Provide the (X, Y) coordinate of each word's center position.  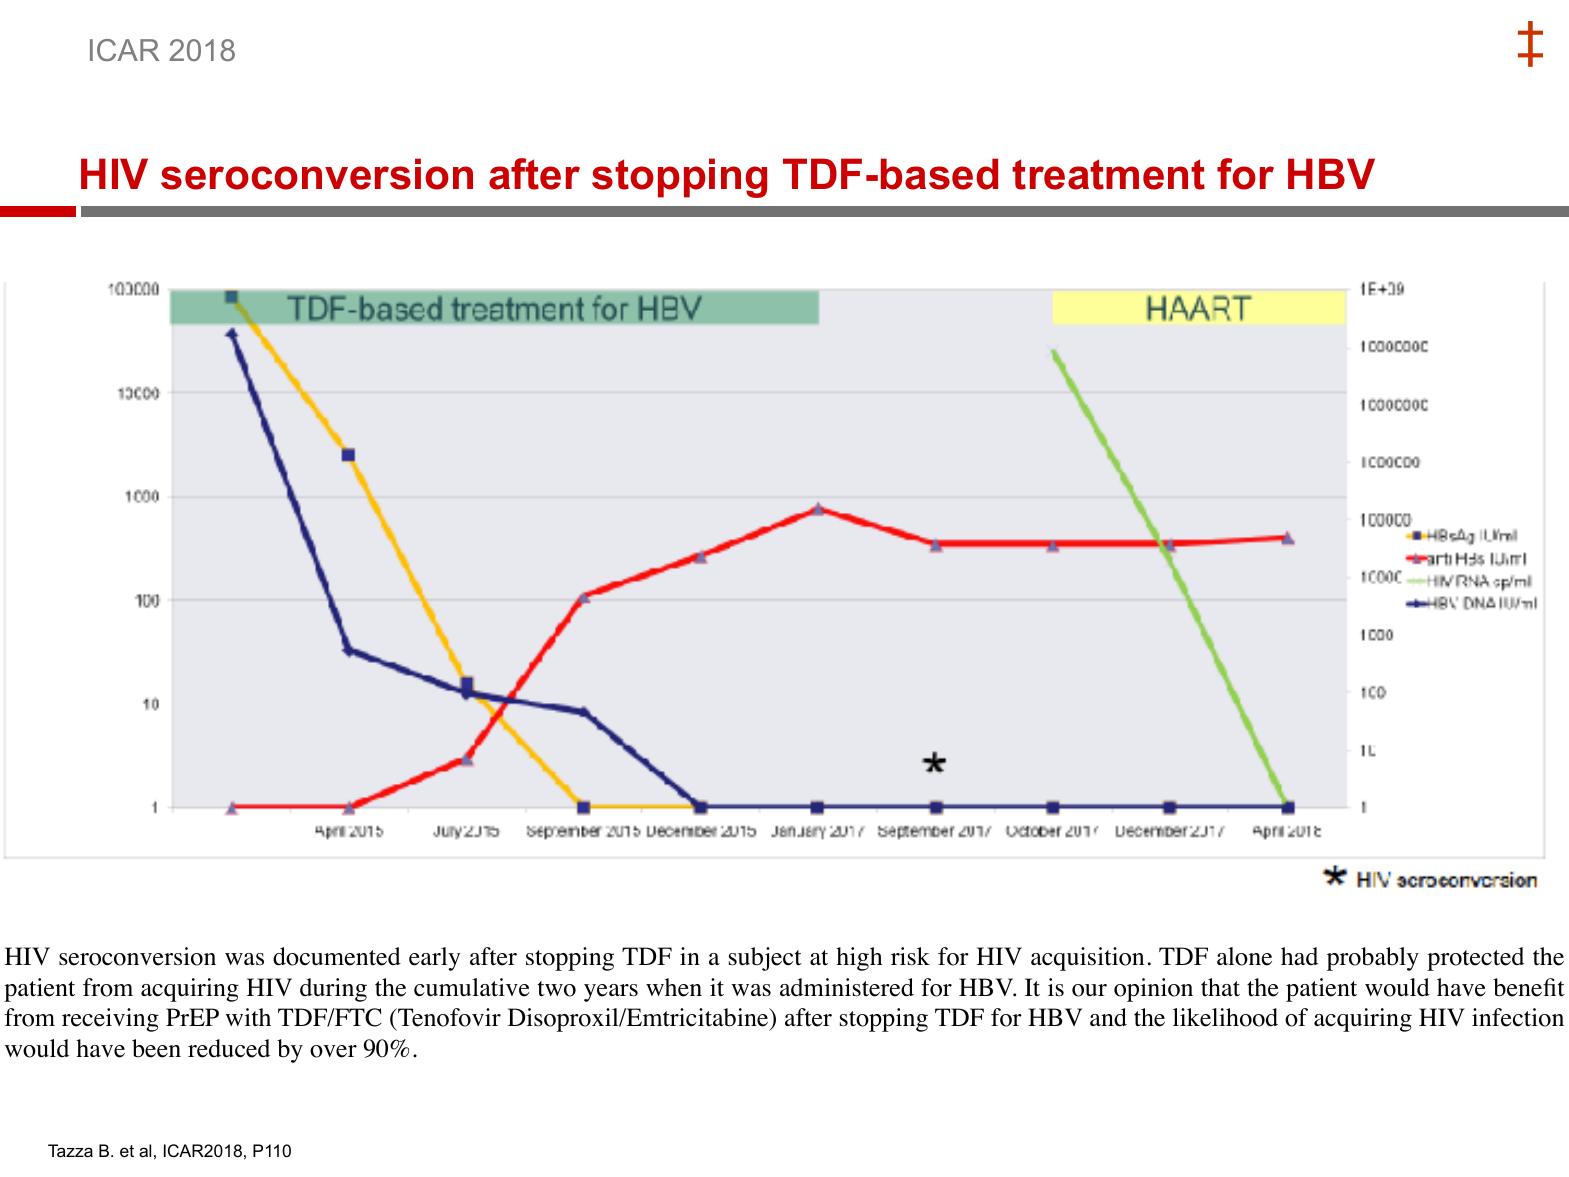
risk (910, 956)
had (1299, 956)
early (434, 959)
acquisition (1087, 959)
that (1220, 987)
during (333, 990)
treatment (1108, 174)
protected (1475, 959)
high (859, 959)
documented (337, 956)
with (248, 1017)
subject (765, 959)
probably (1373, 959)
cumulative (472, 987)
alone (1244, 956)
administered (847, 987)
